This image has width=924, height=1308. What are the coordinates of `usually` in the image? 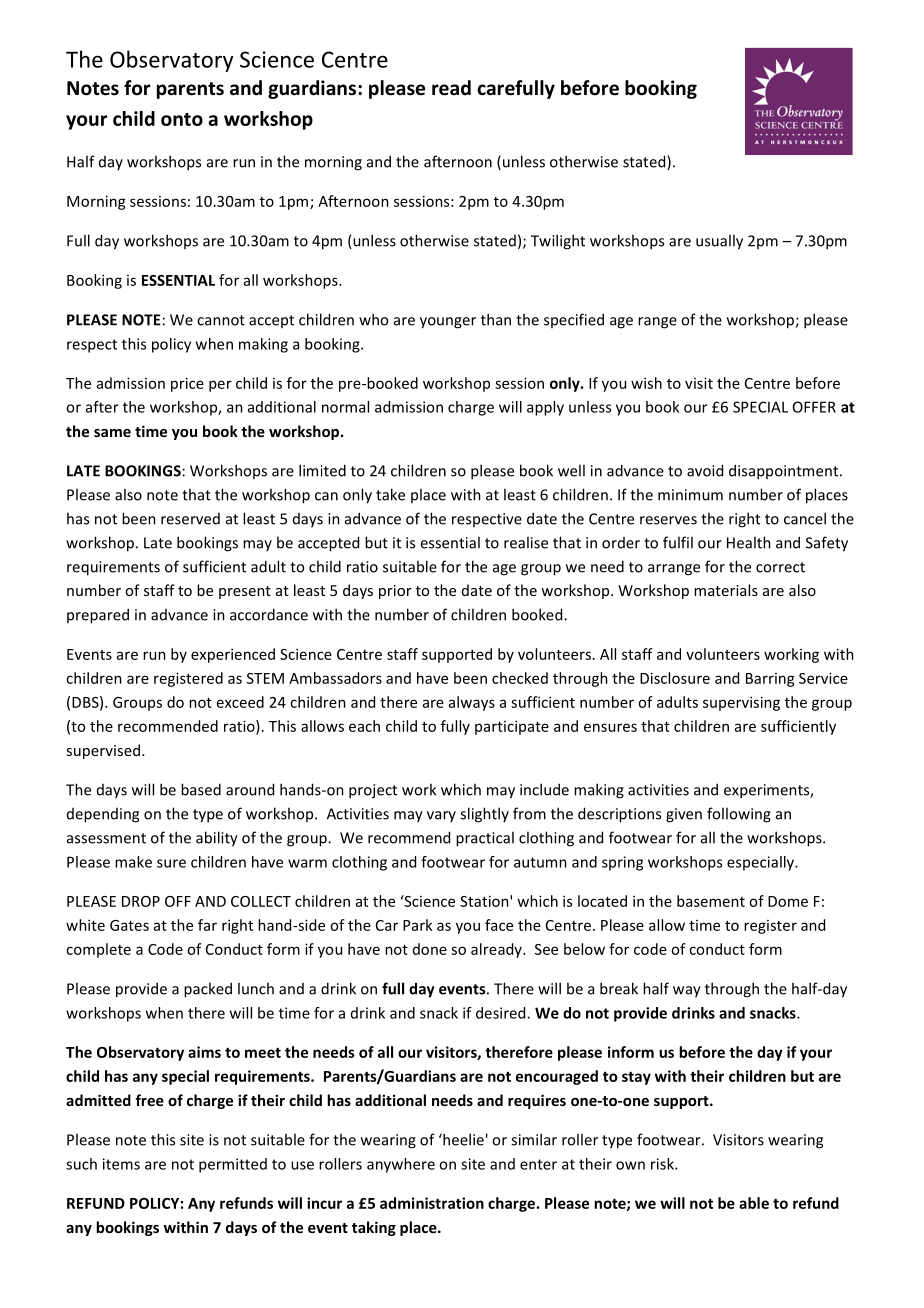 It's located at (719, 242).
